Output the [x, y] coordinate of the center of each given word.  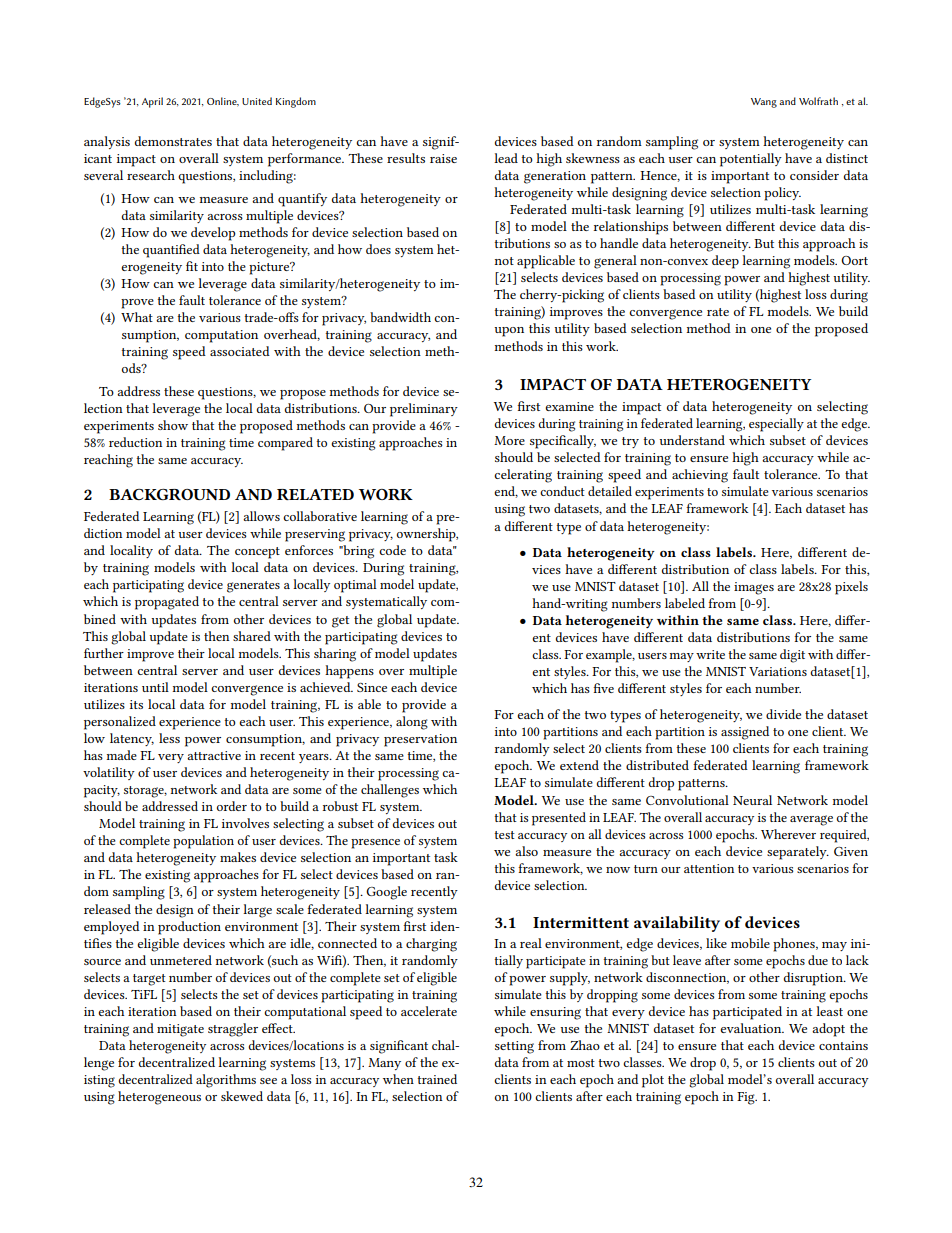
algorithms [226, 1081]
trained [437, 1079]
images [754, 588]
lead [506, 158]
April [152, 102]
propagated [167, 603]
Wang [764, 103]
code [392, 550]
